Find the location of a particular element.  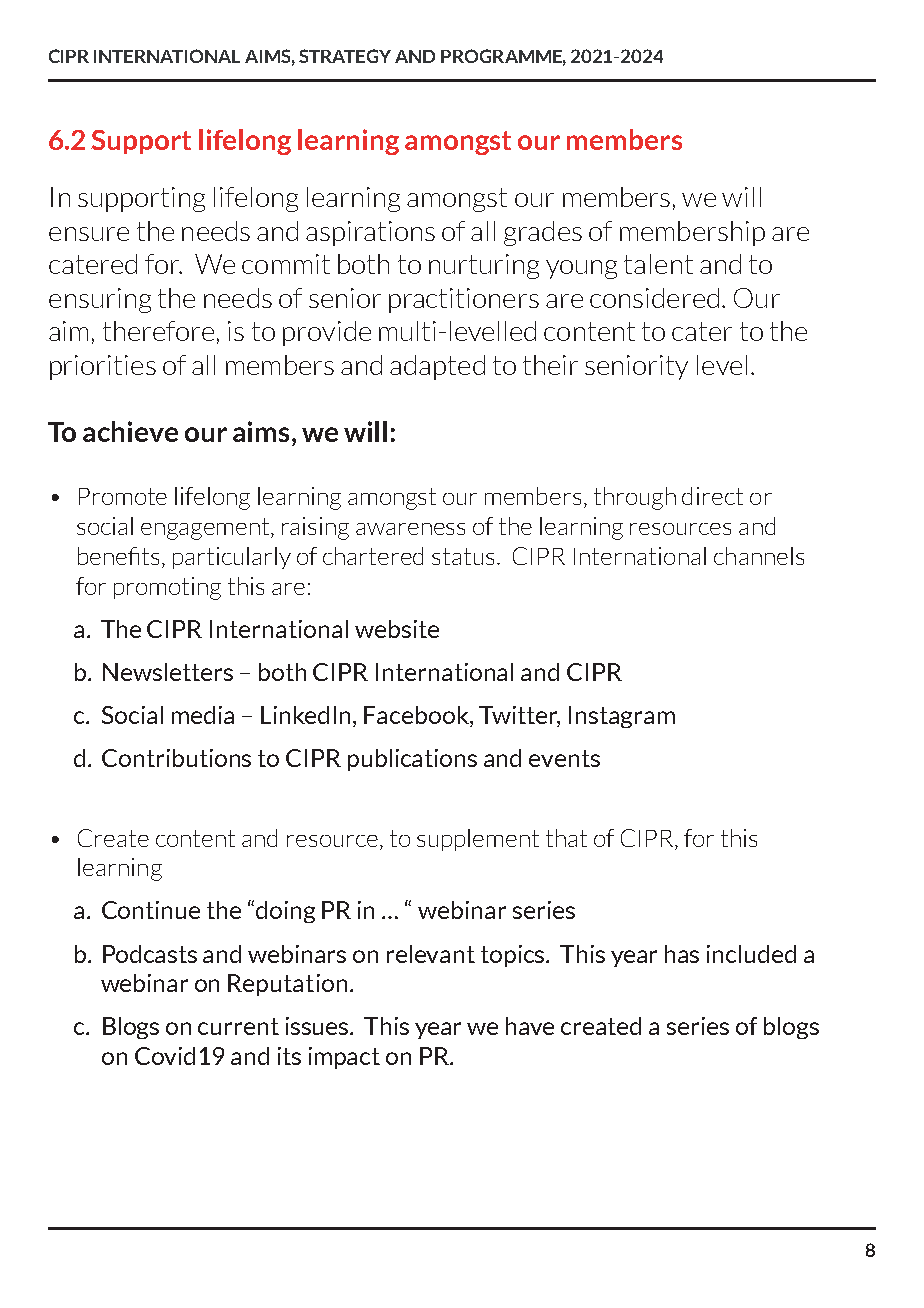

direct is located at coordinates (712, 496).
